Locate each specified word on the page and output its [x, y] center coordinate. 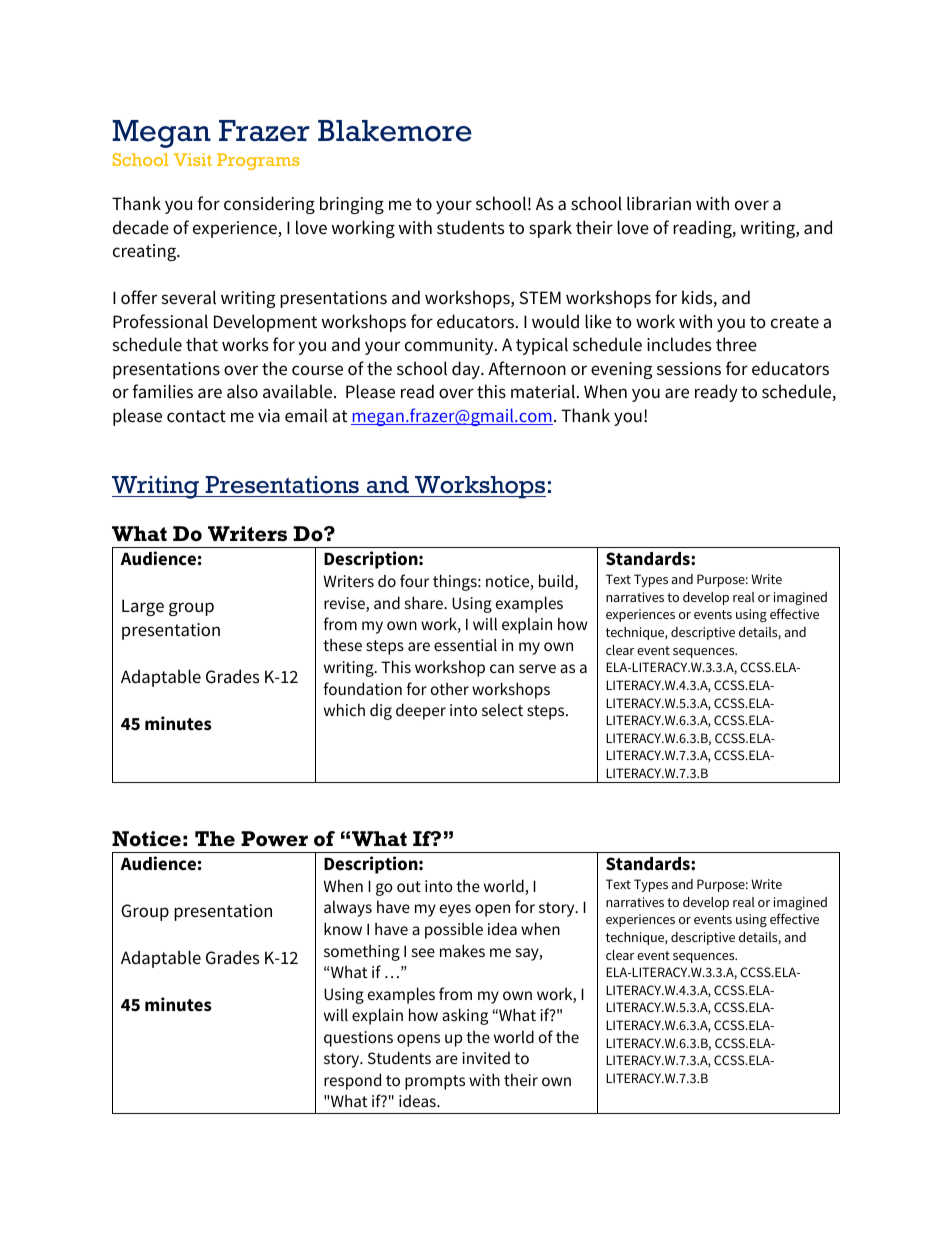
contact [196, 416]
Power [274, 839]
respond [352, 1081]
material [543, 391]
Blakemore [395, 131]
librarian [659, 203]
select [502, 709]
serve [537, 668]
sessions [689, 369]
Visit [193, 159]
